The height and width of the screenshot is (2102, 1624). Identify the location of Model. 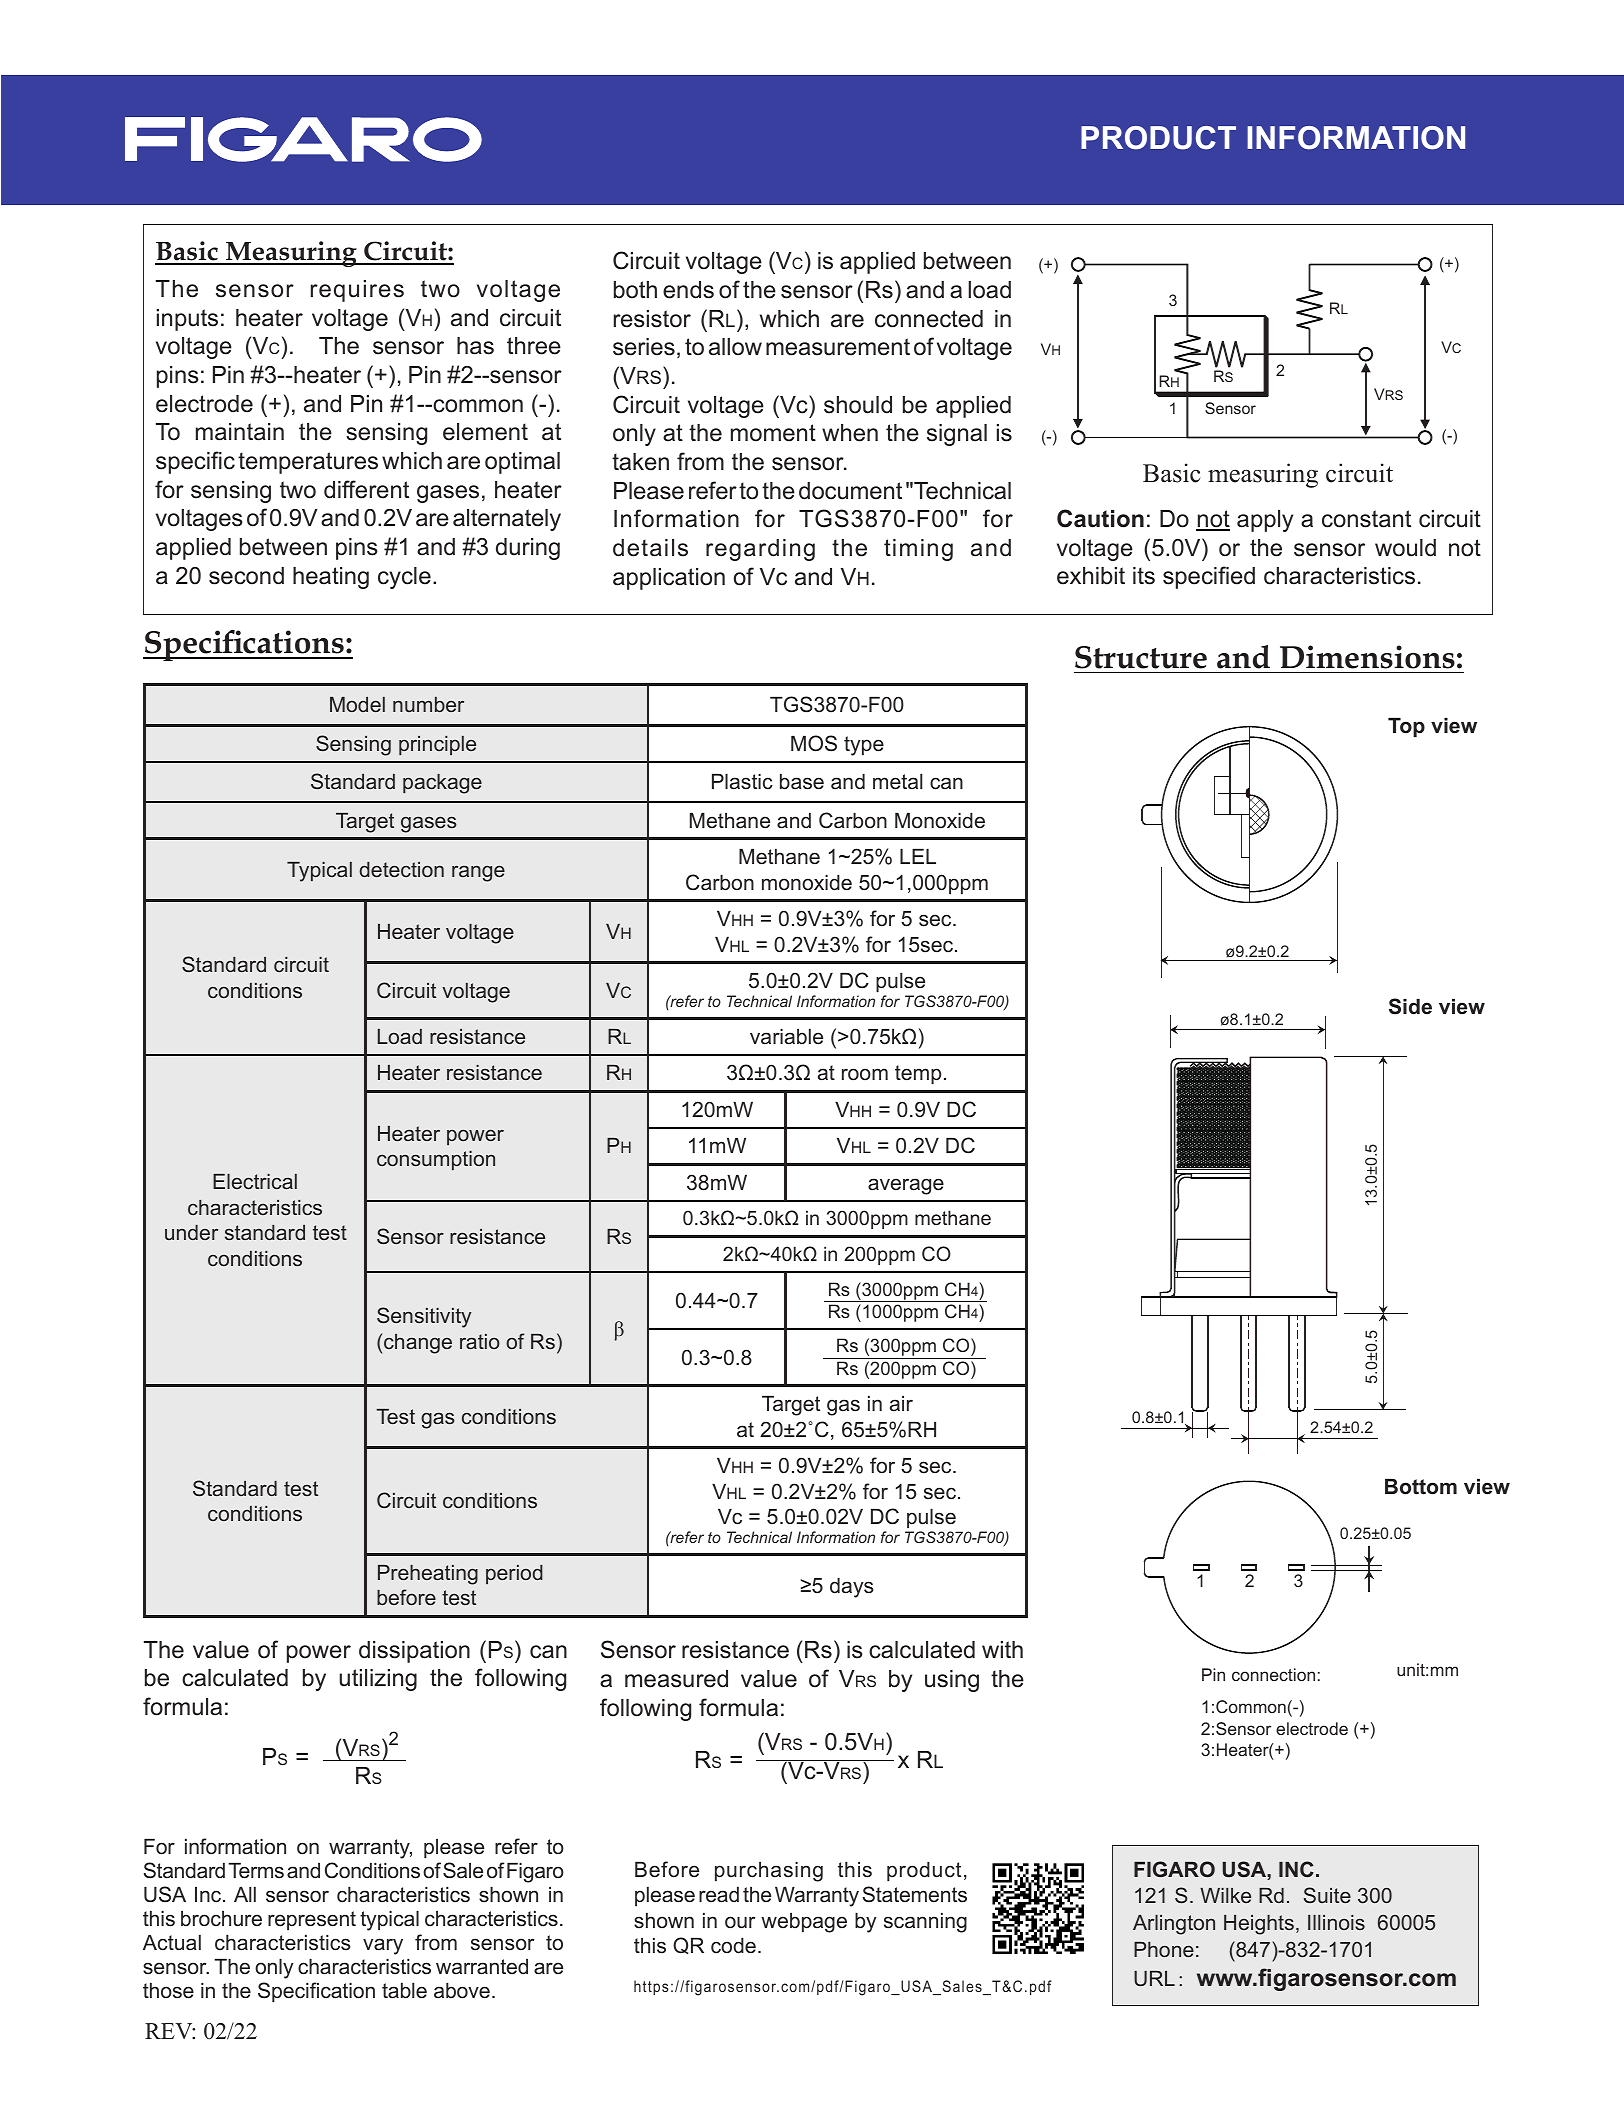
(357, 704).
